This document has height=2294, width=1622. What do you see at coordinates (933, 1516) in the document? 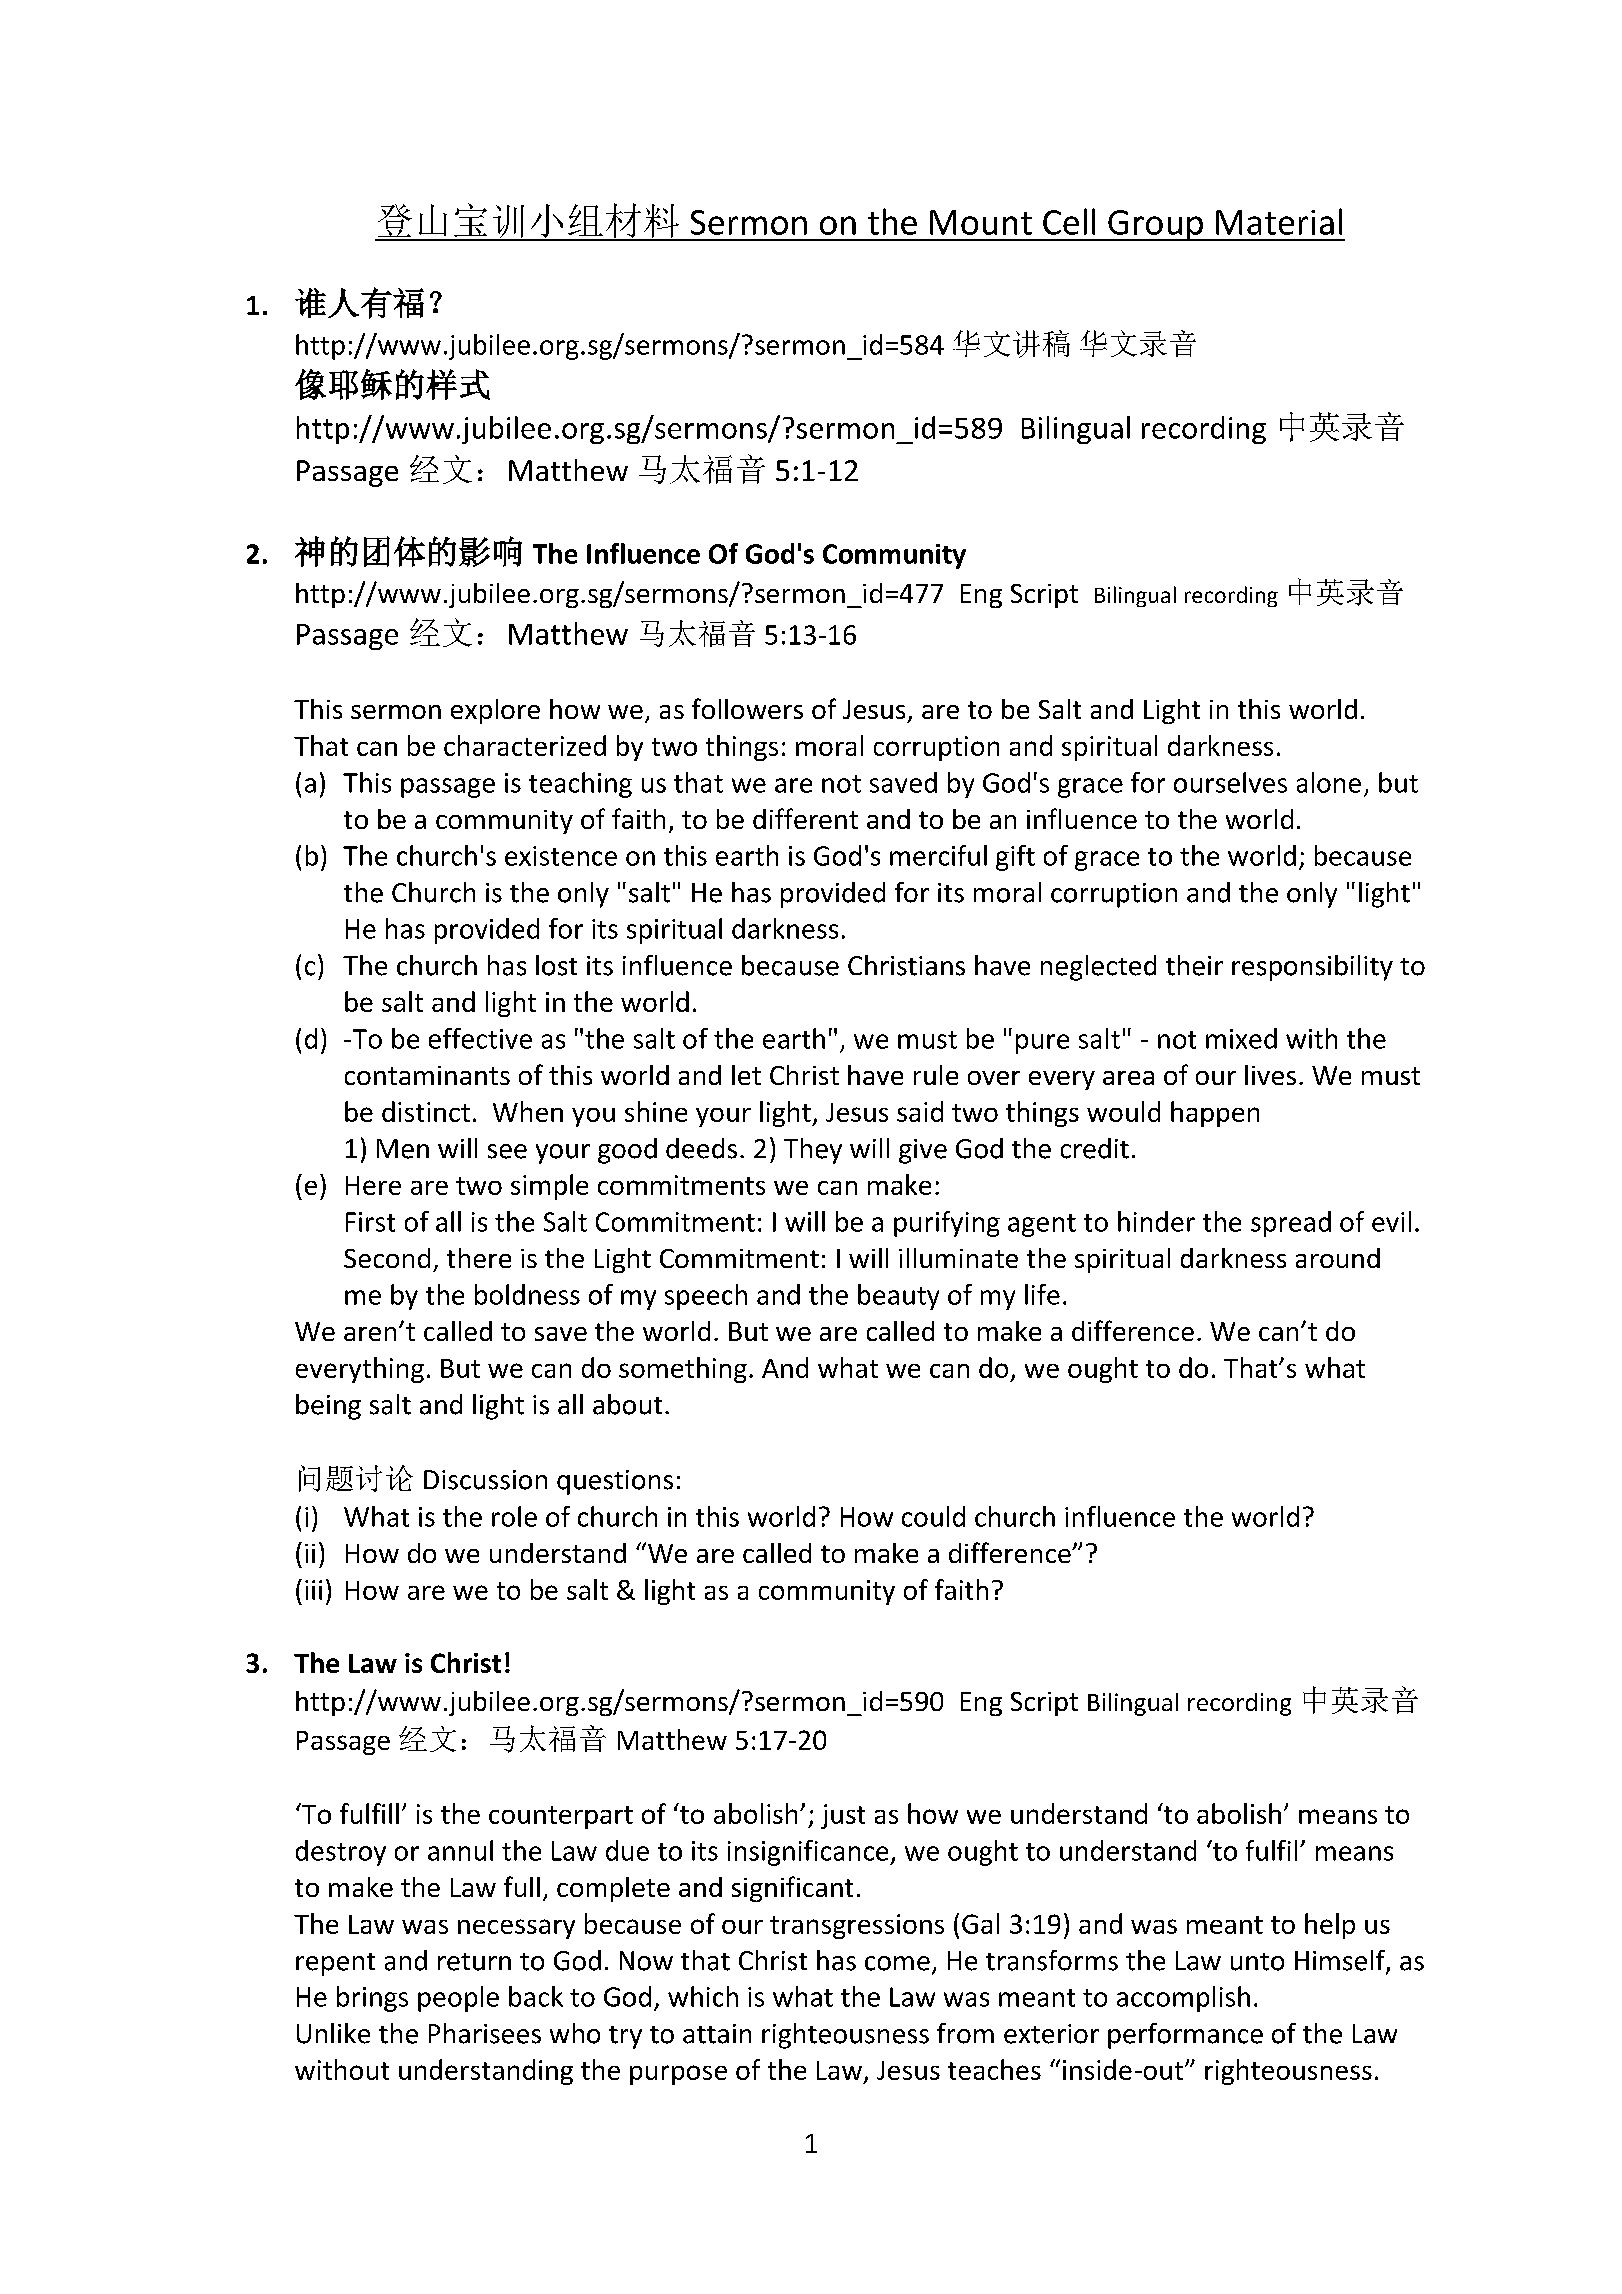
I see `could` at bounding box center [933, 1516].
